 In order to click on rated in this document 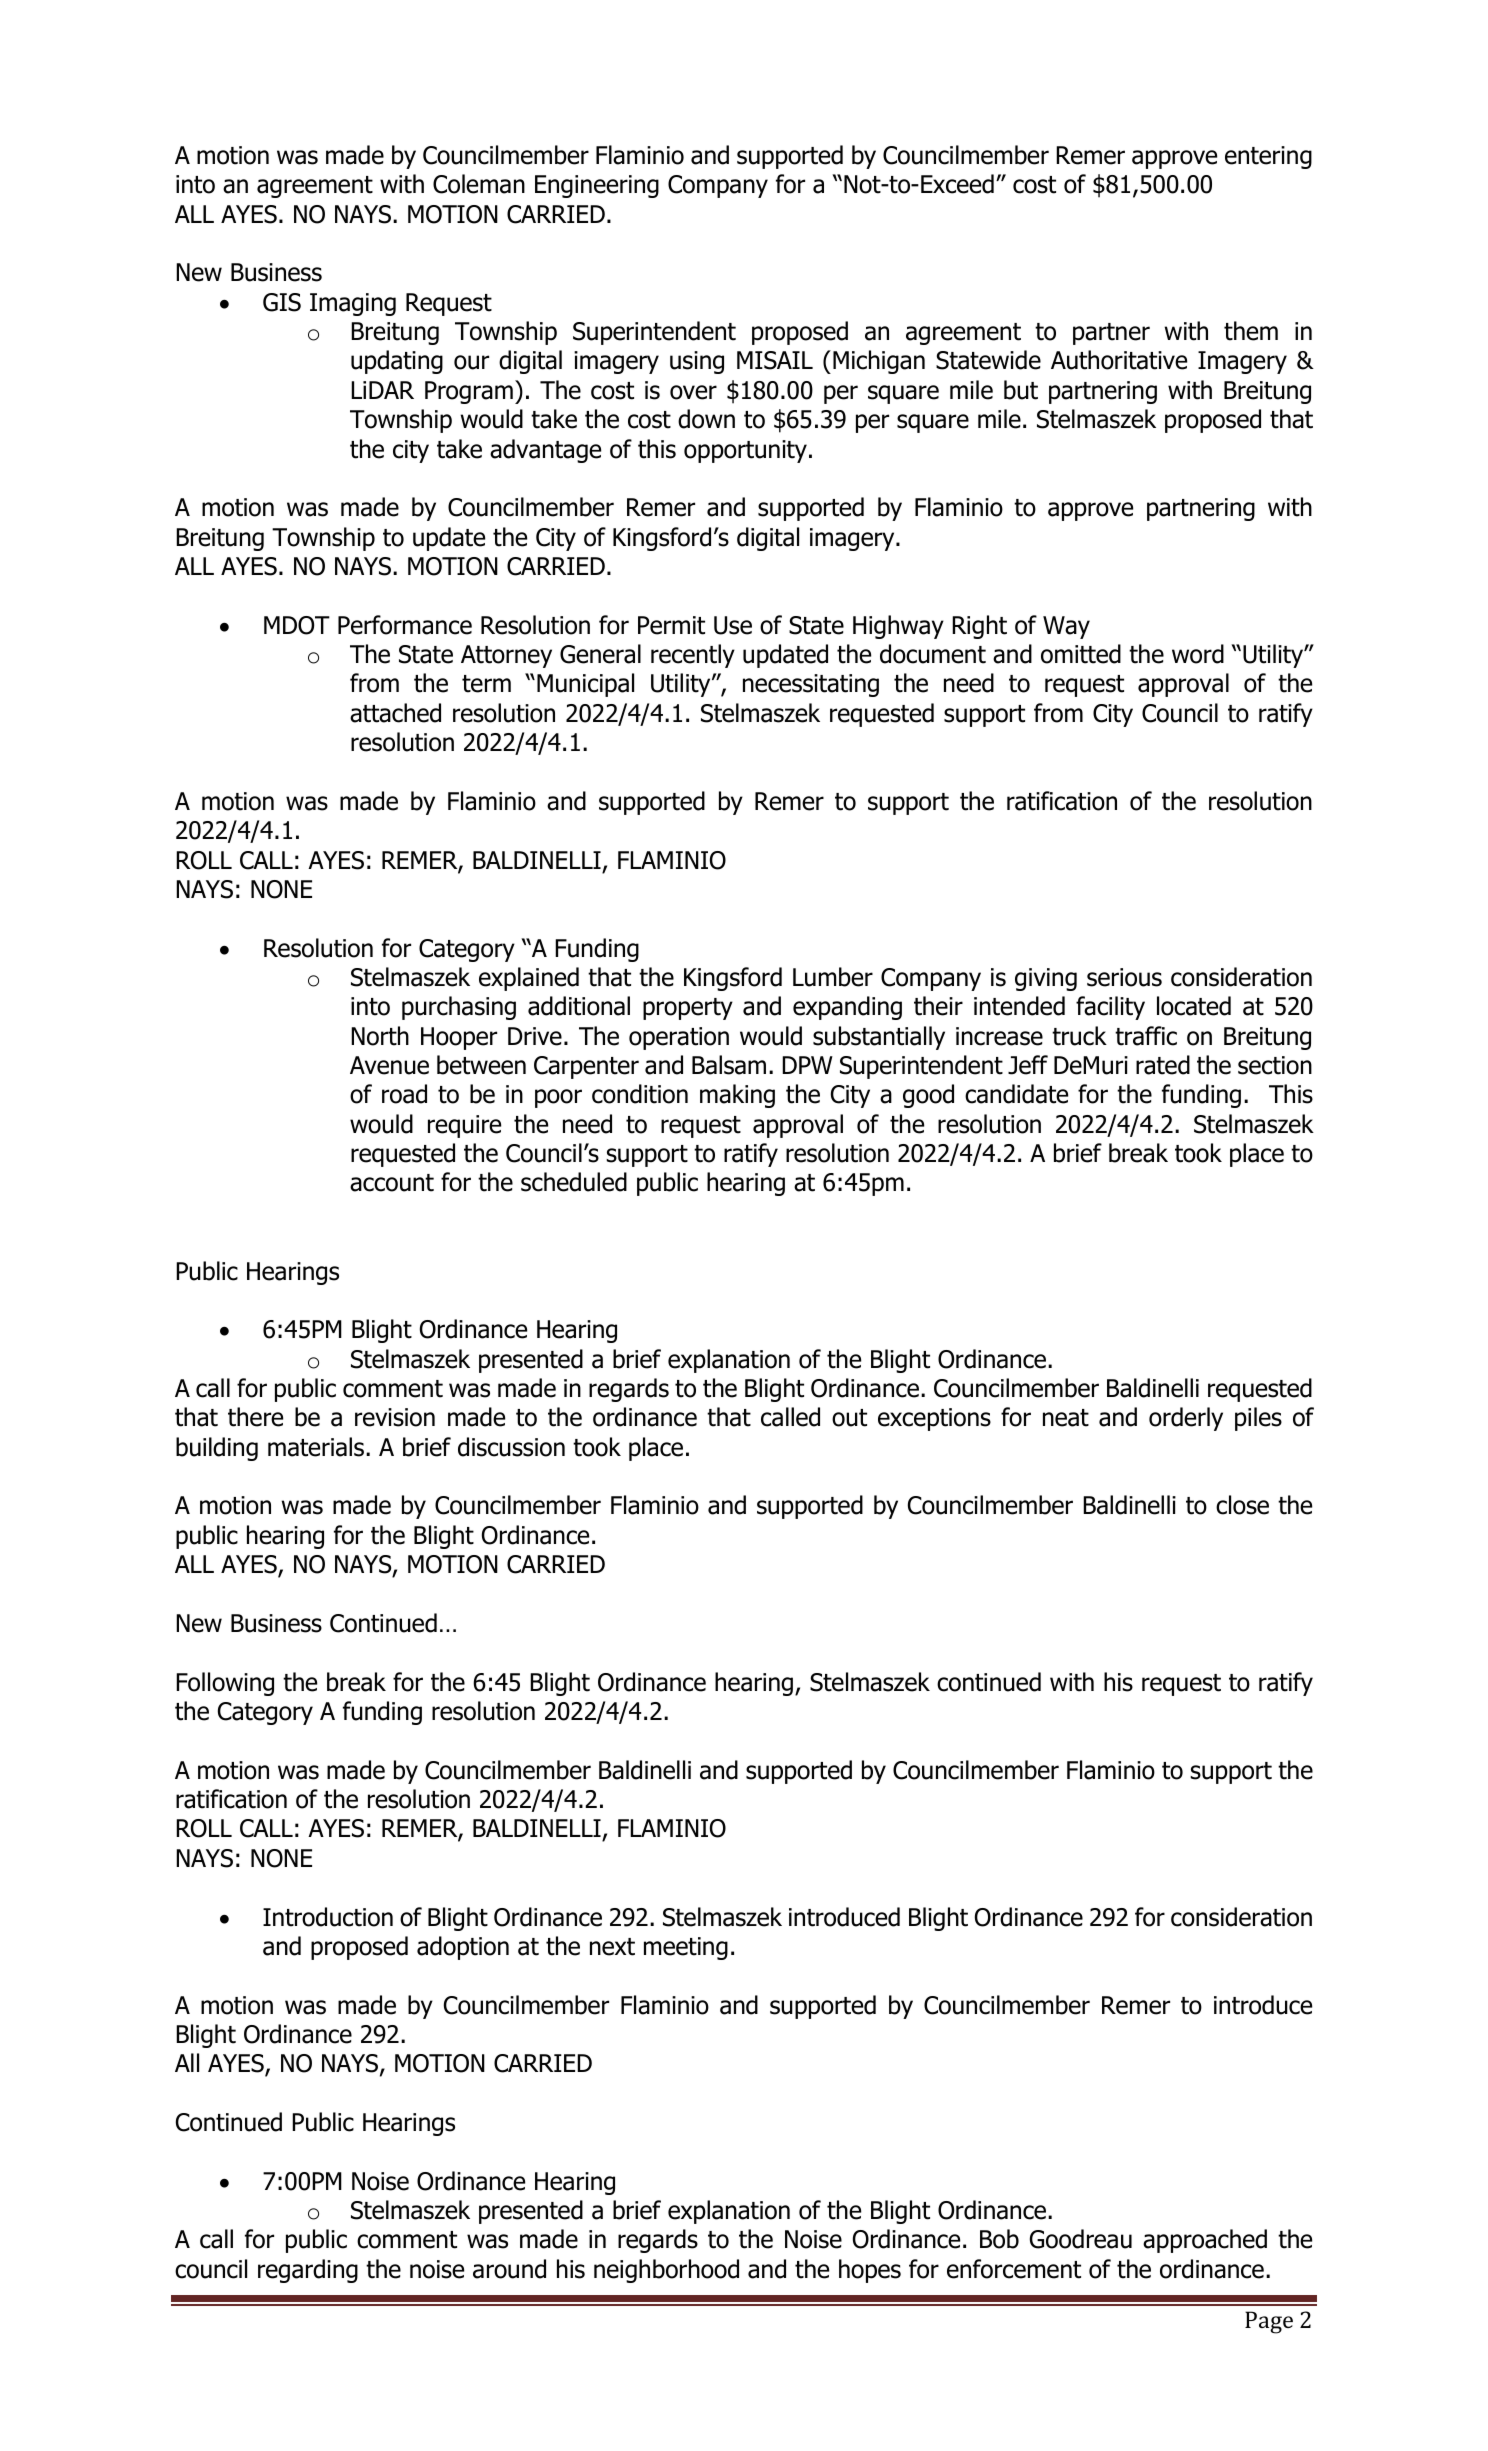, I will do `click(1163, 1065)`.
